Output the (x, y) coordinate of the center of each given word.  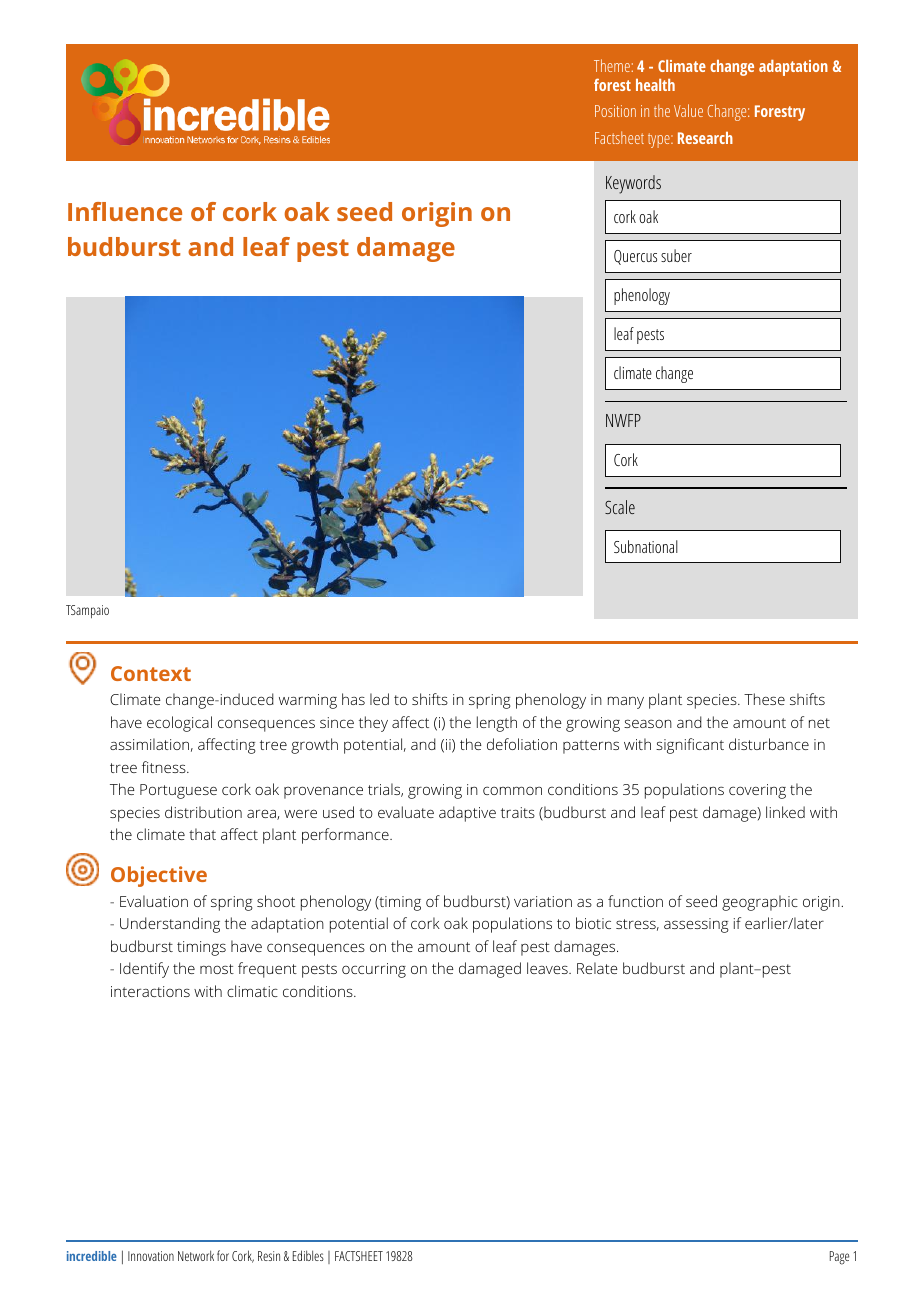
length (497, 724)
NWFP (623, 420)
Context (151, 673)
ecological (179, 724)
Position (615, 111)
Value (688, 110)
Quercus (635, 257)
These (764, 699)
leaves (548, 968)
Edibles (308, 1255)
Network (196, 1255)
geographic (760, 903)
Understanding (170, 925)
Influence (125, 211)
